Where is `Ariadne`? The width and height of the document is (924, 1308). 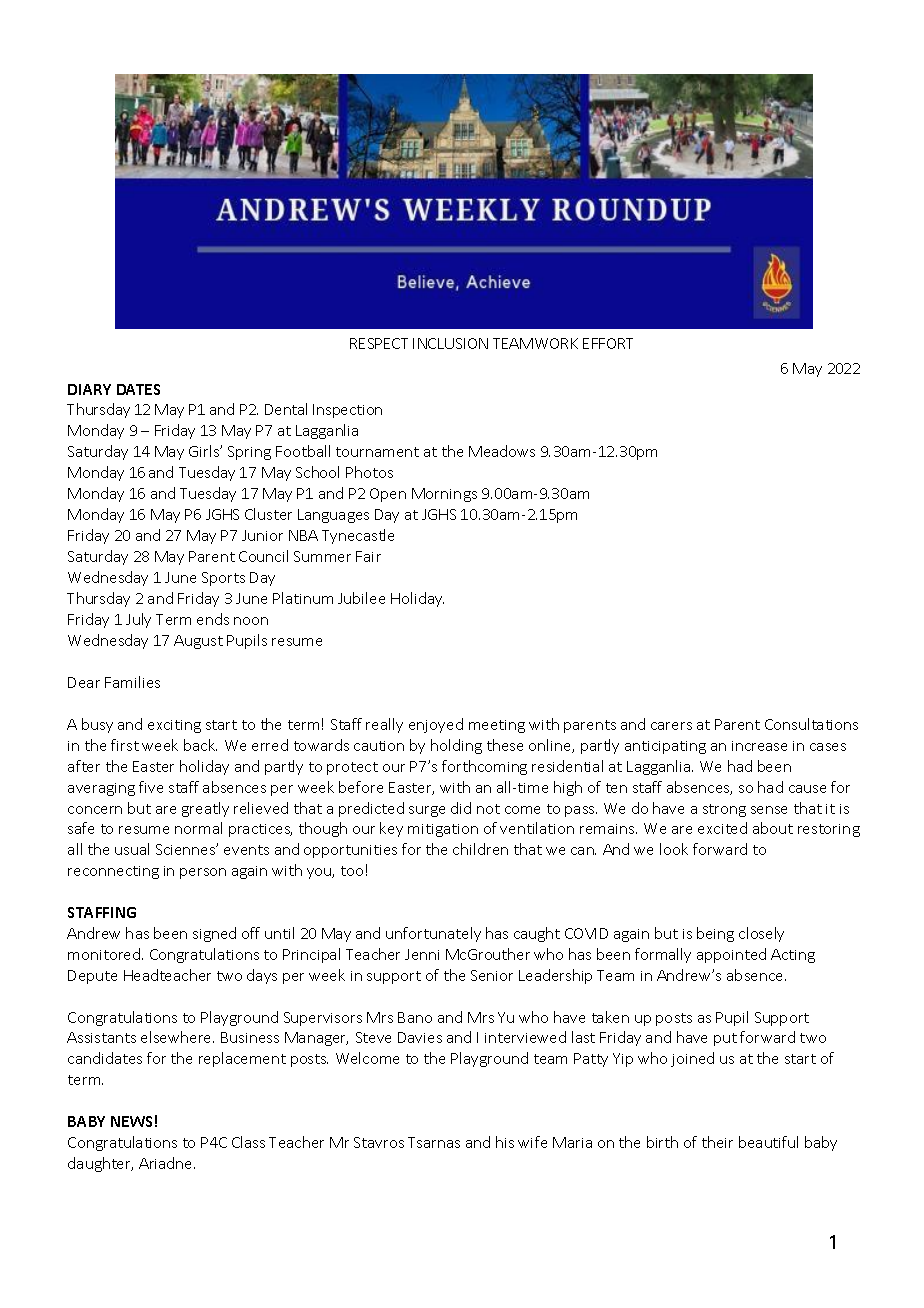 Ariadne is located at coordinates (167, 1163).
